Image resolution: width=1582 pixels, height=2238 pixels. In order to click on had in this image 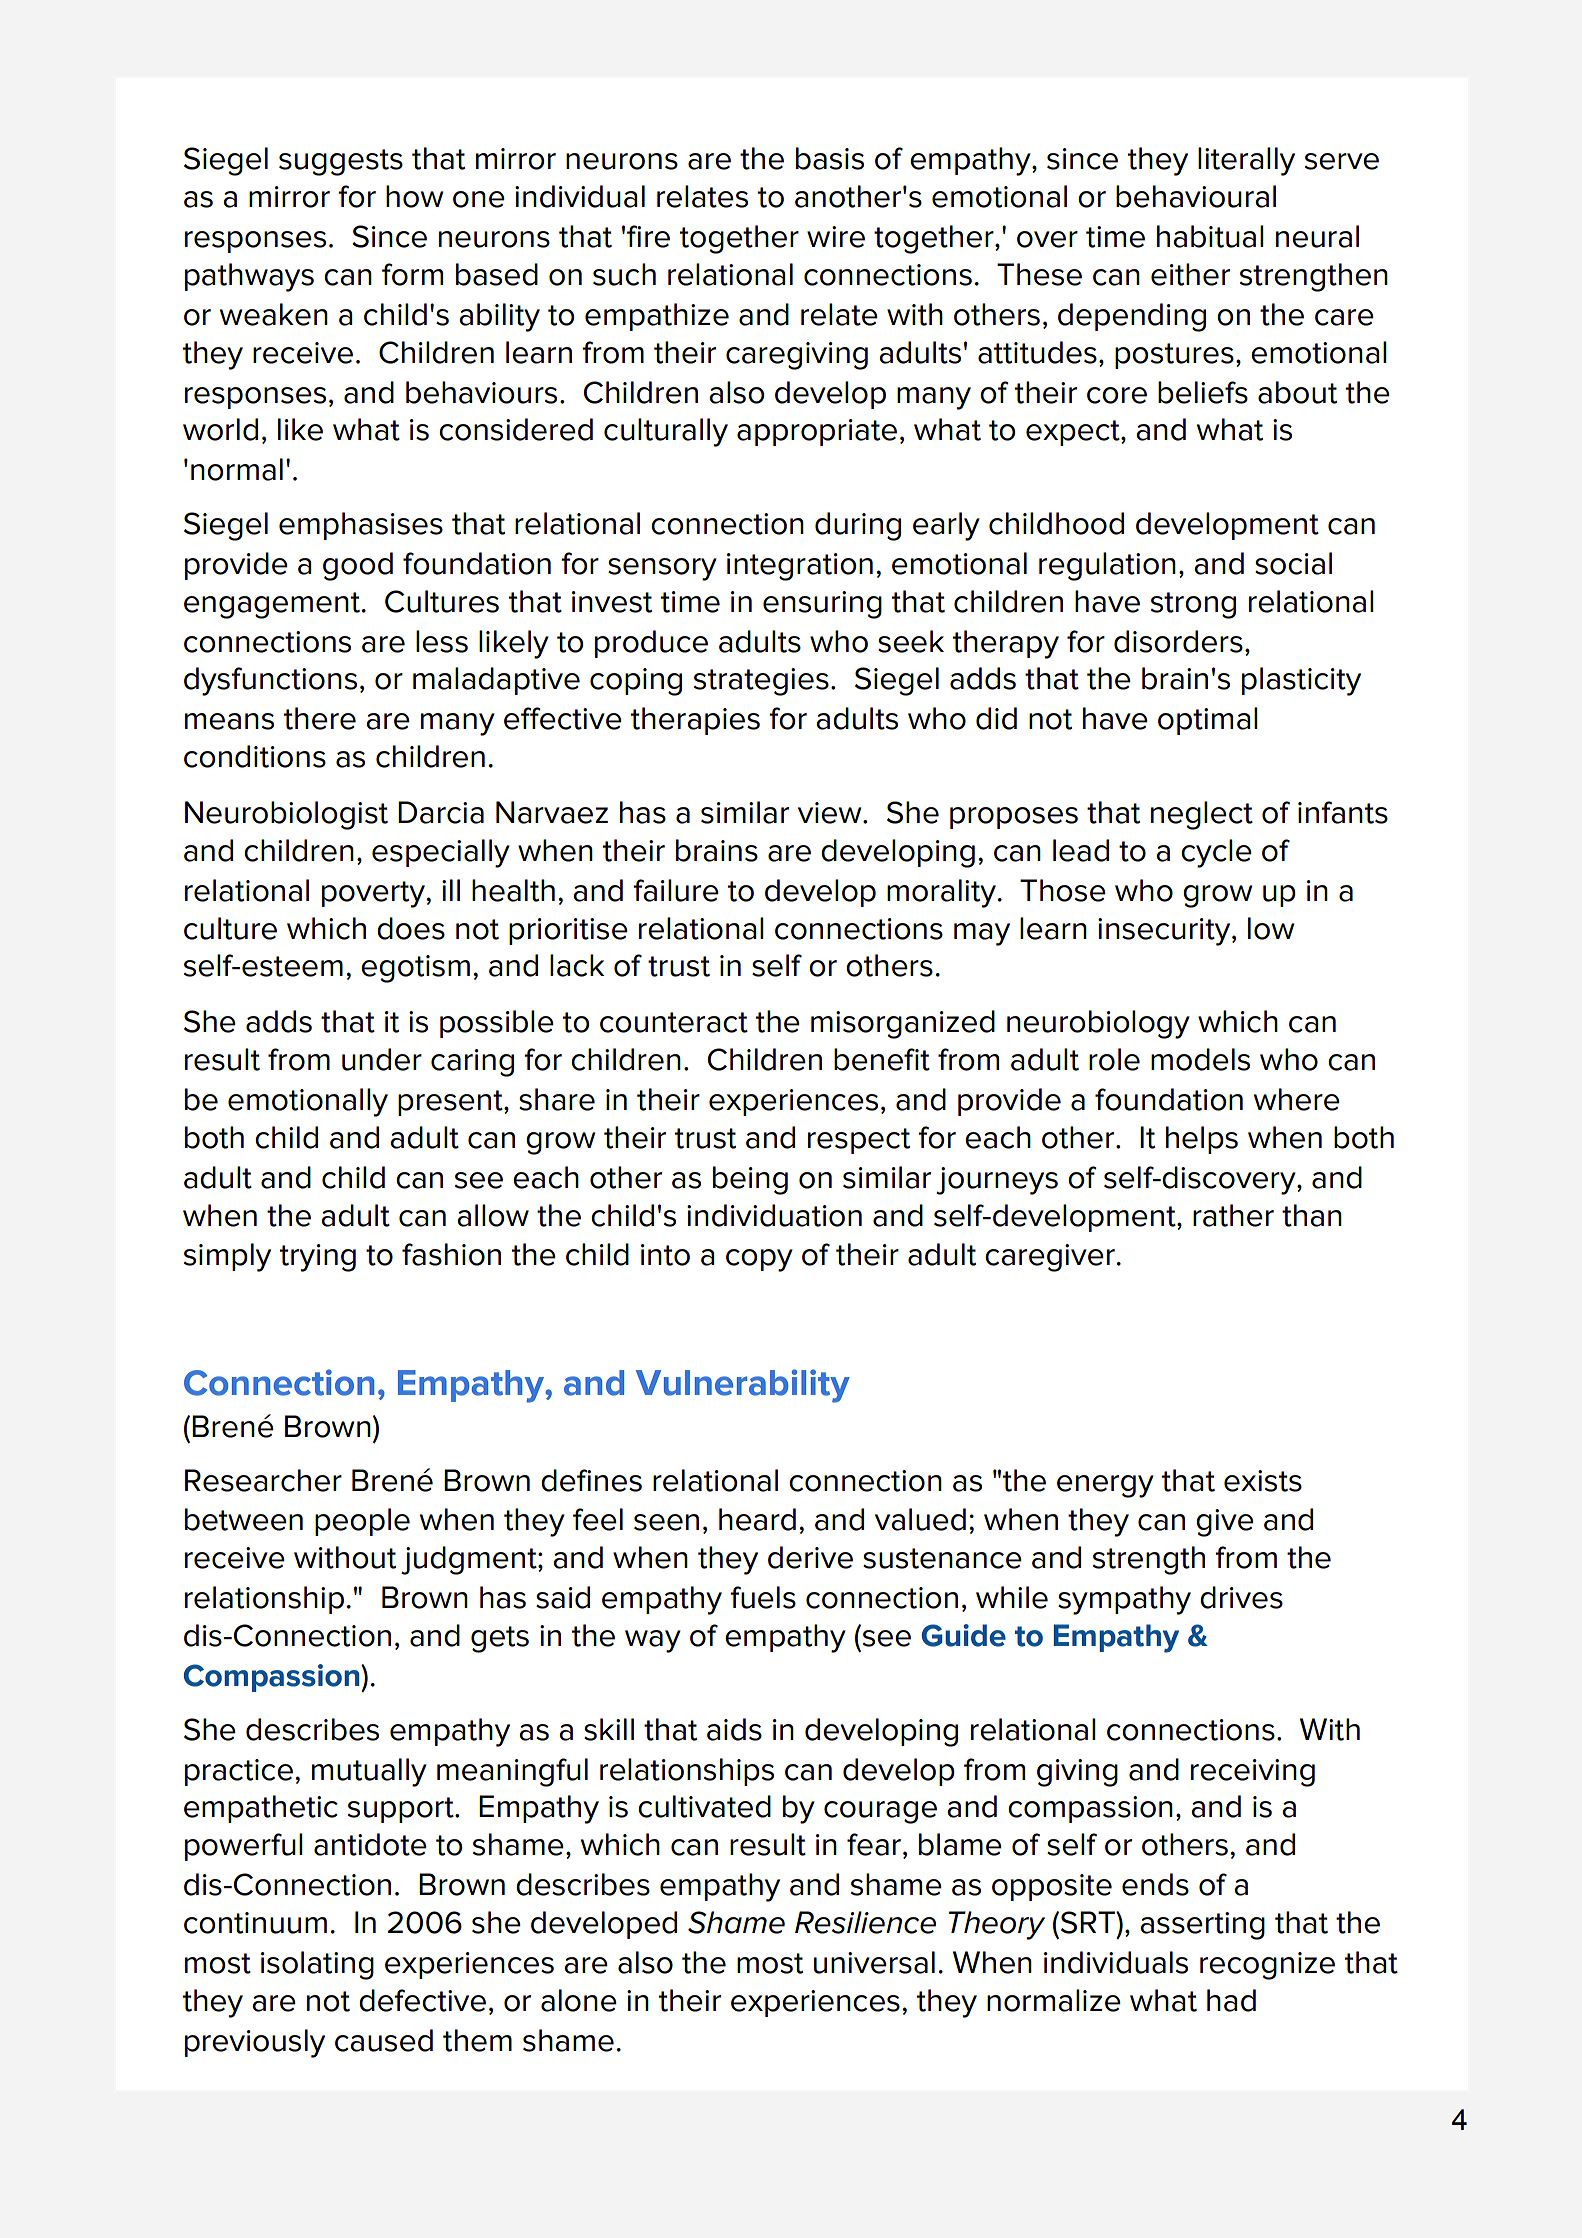, I will do `click(1231, 2000)`.
